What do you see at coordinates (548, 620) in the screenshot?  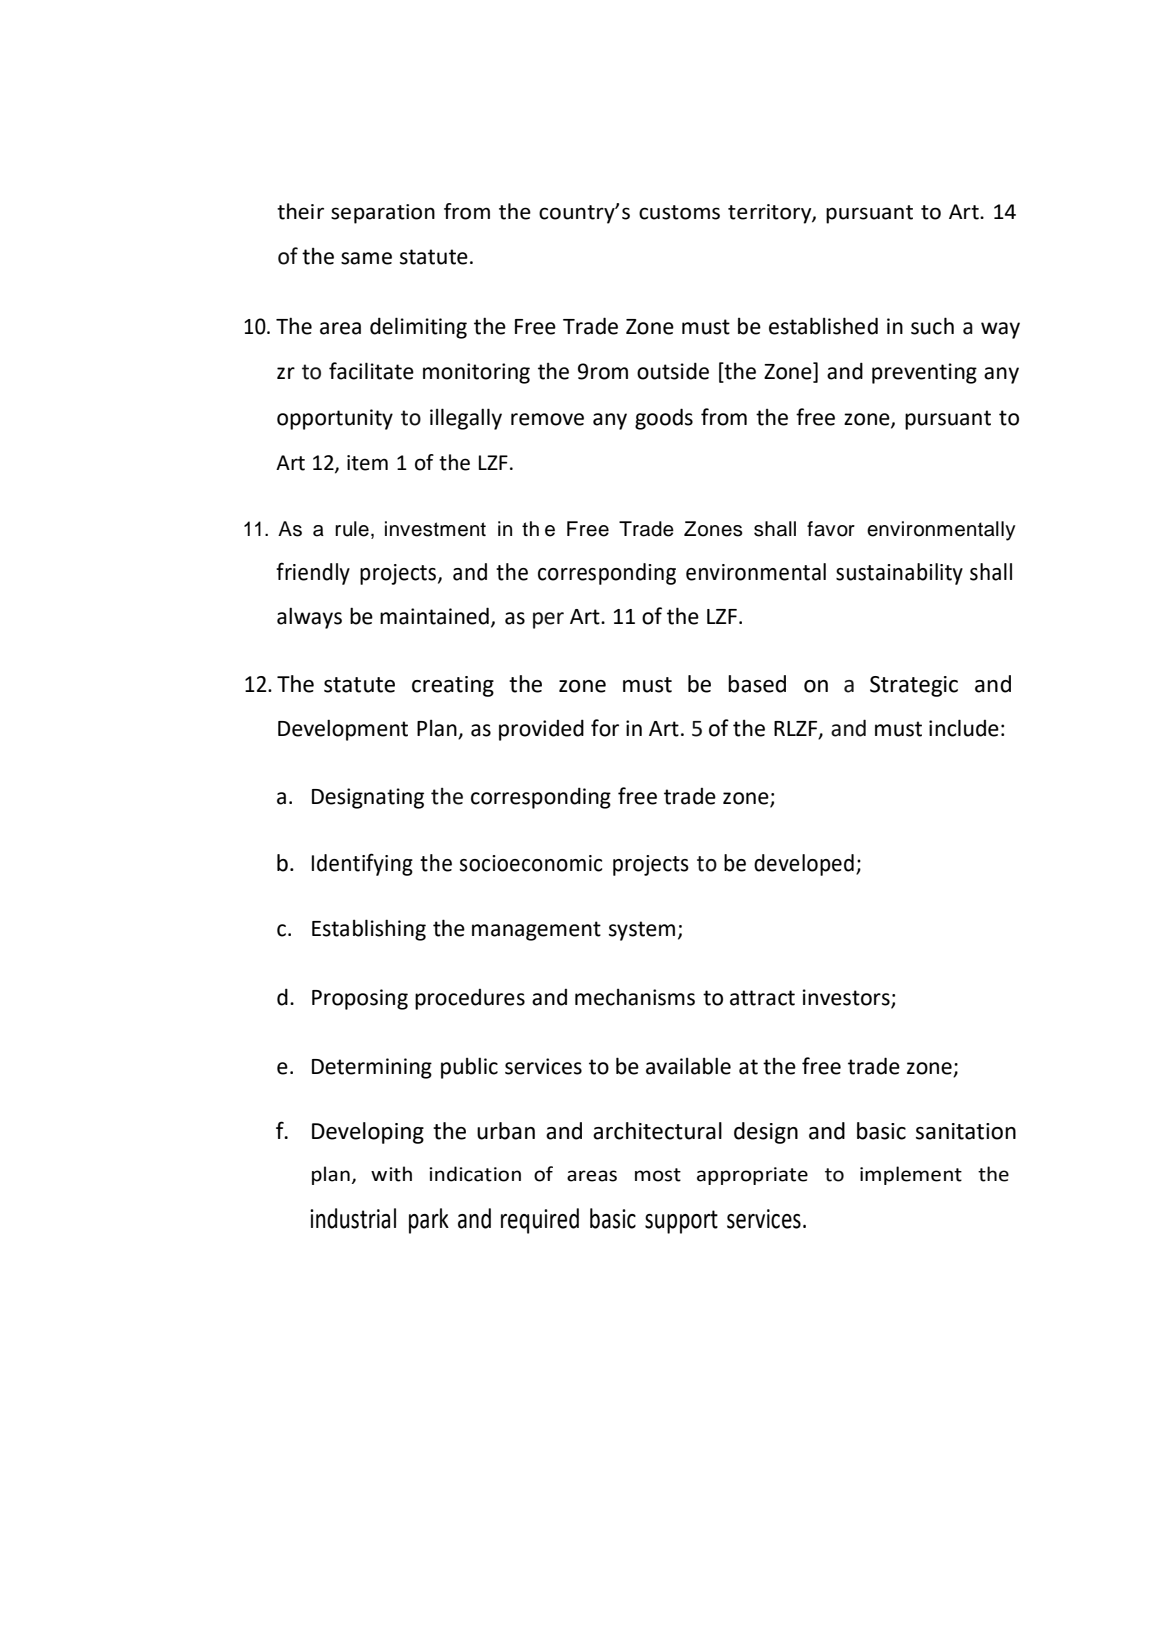 I see `per` at bounding box center [548, 620].
